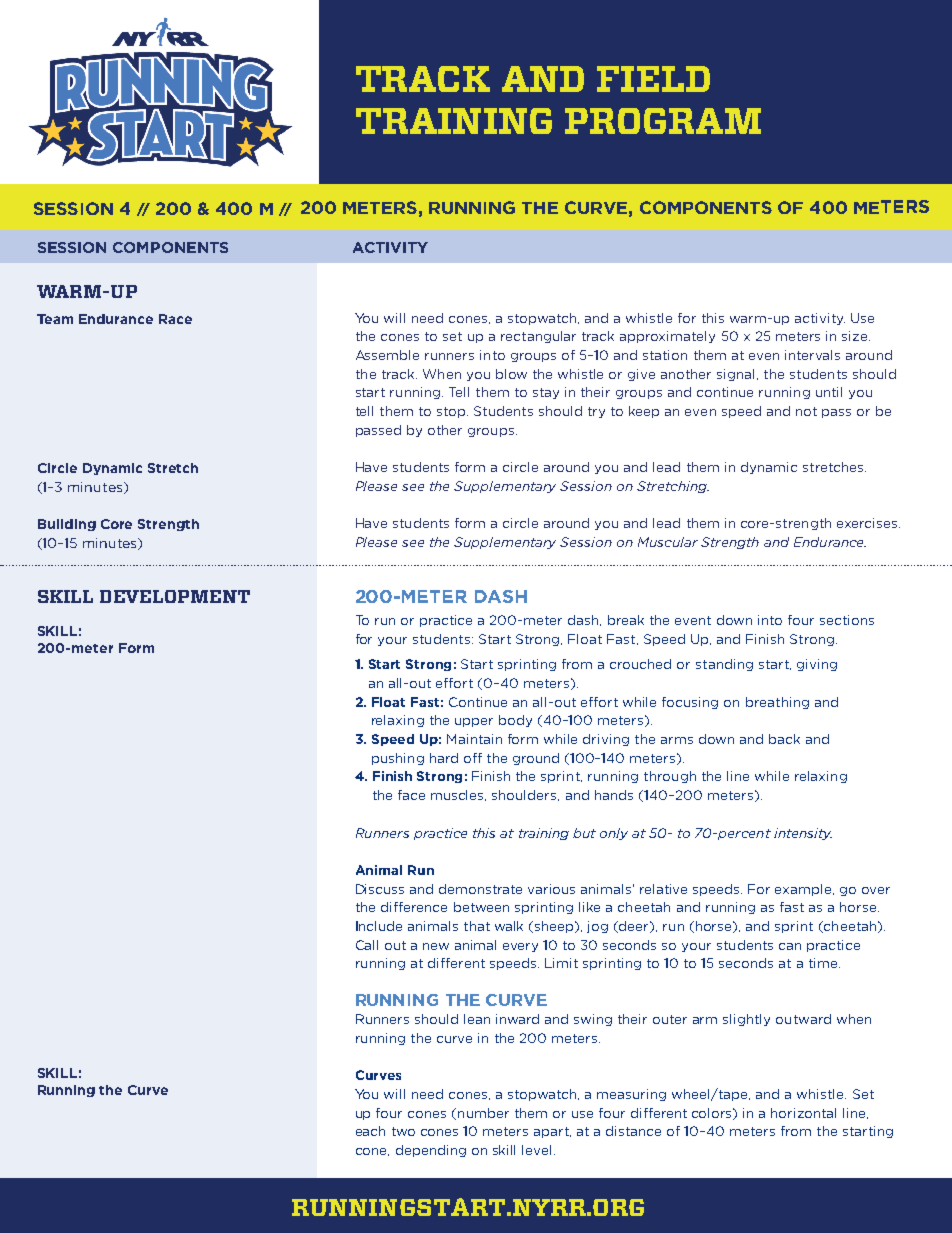 Image resolution: width=952 pixels, height=1233 pixels. What do you see at coordinates (480, 889) in the screenshot?
I see `demonstrate` at bounding box center [480, 889].
